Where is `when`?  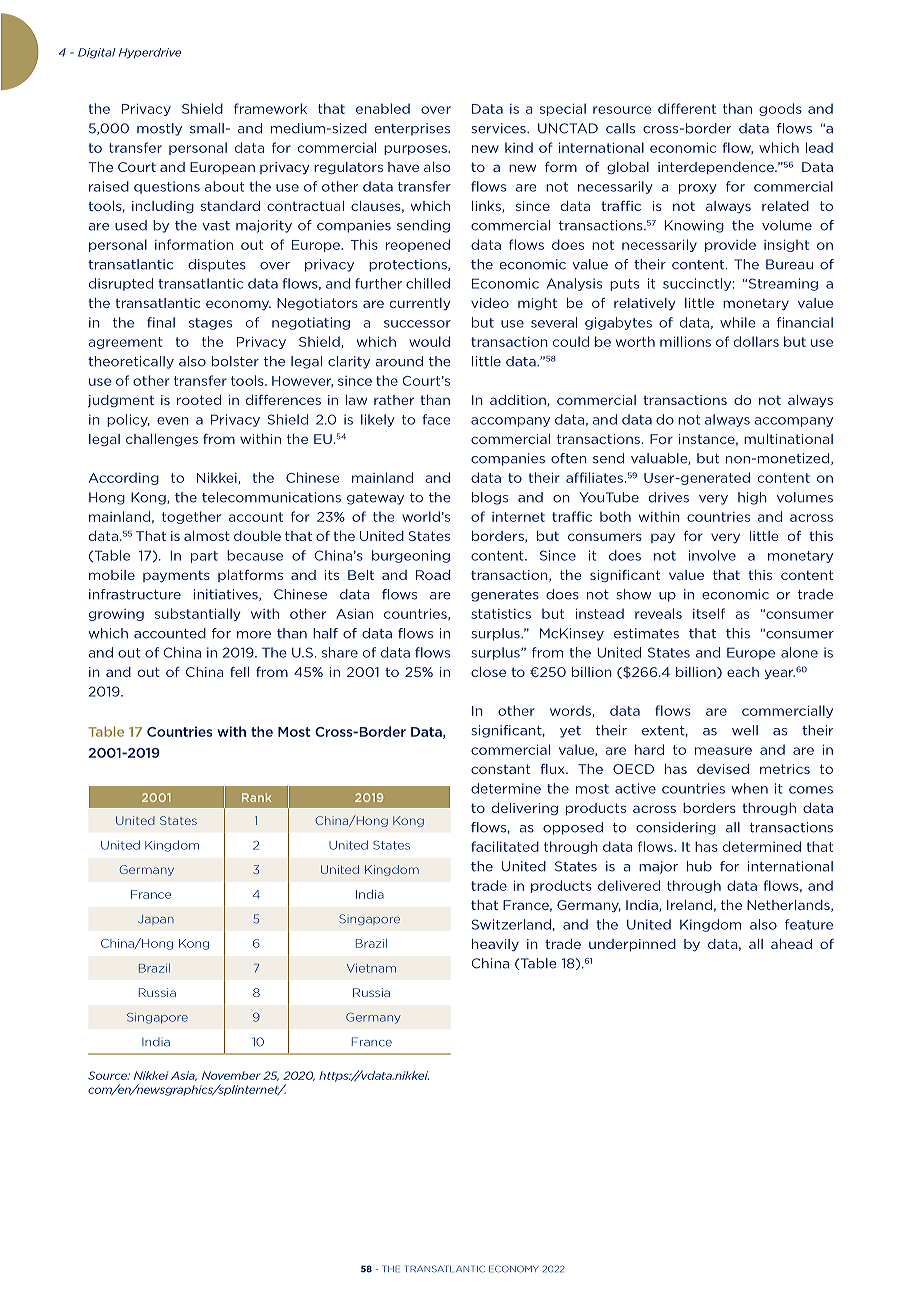
when is located at coordinates (750, 788).
